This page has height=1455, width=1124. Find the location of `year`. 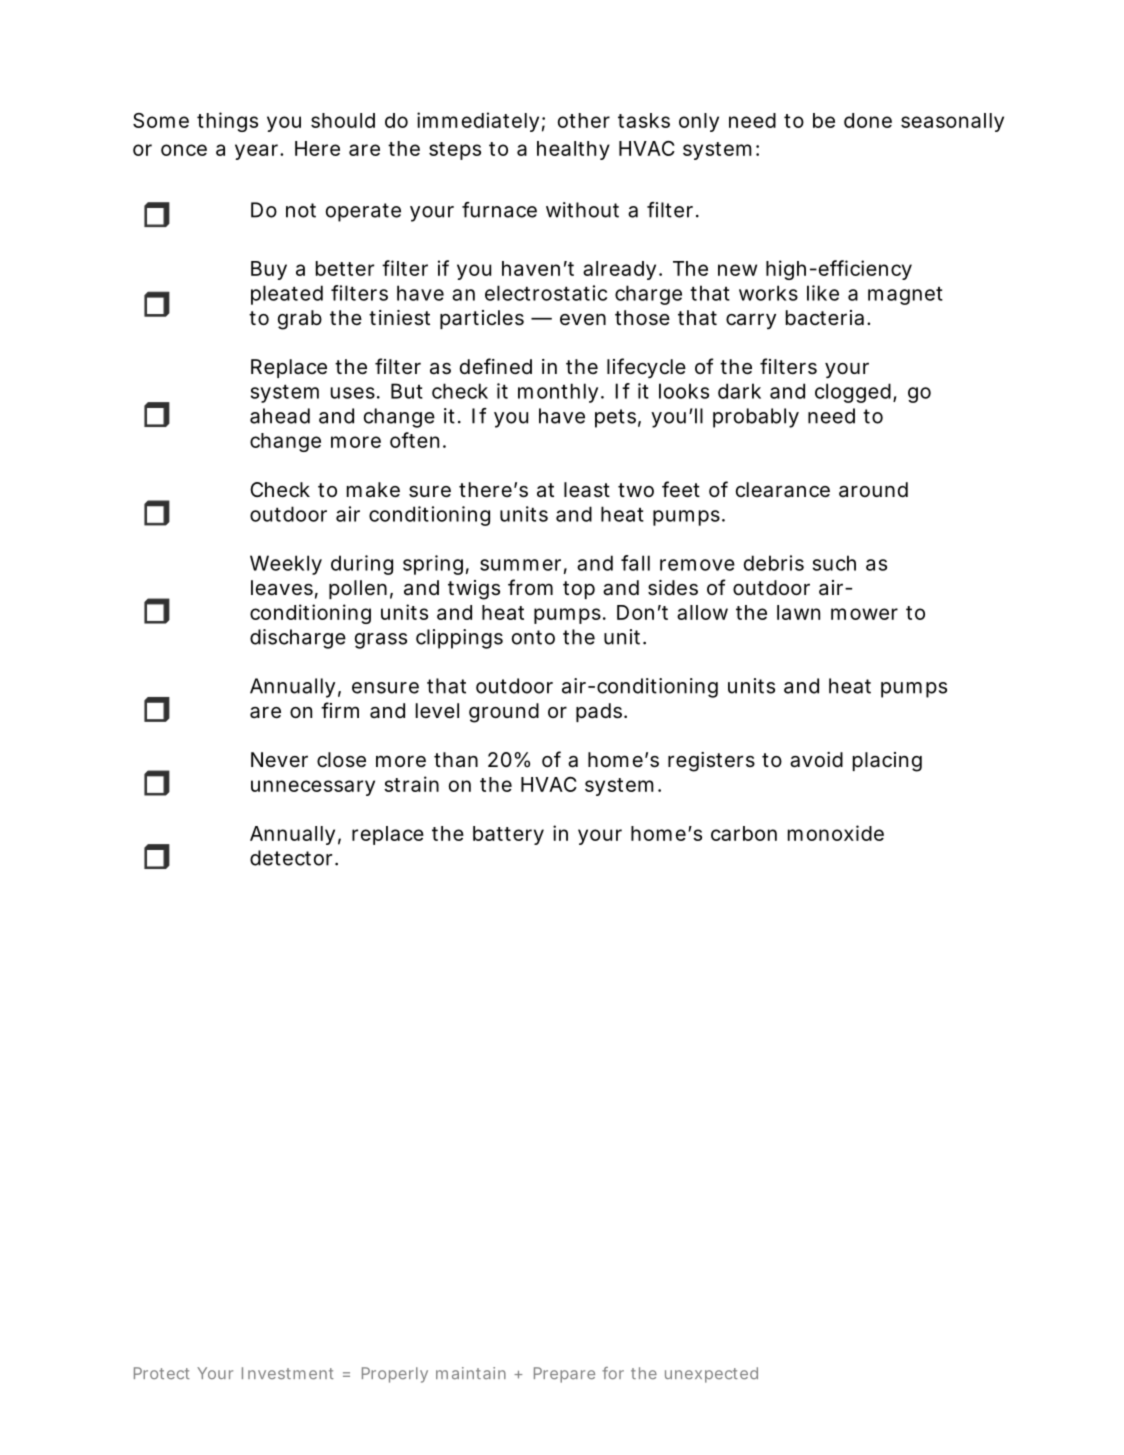

year is located at coordinates (259, 152).
